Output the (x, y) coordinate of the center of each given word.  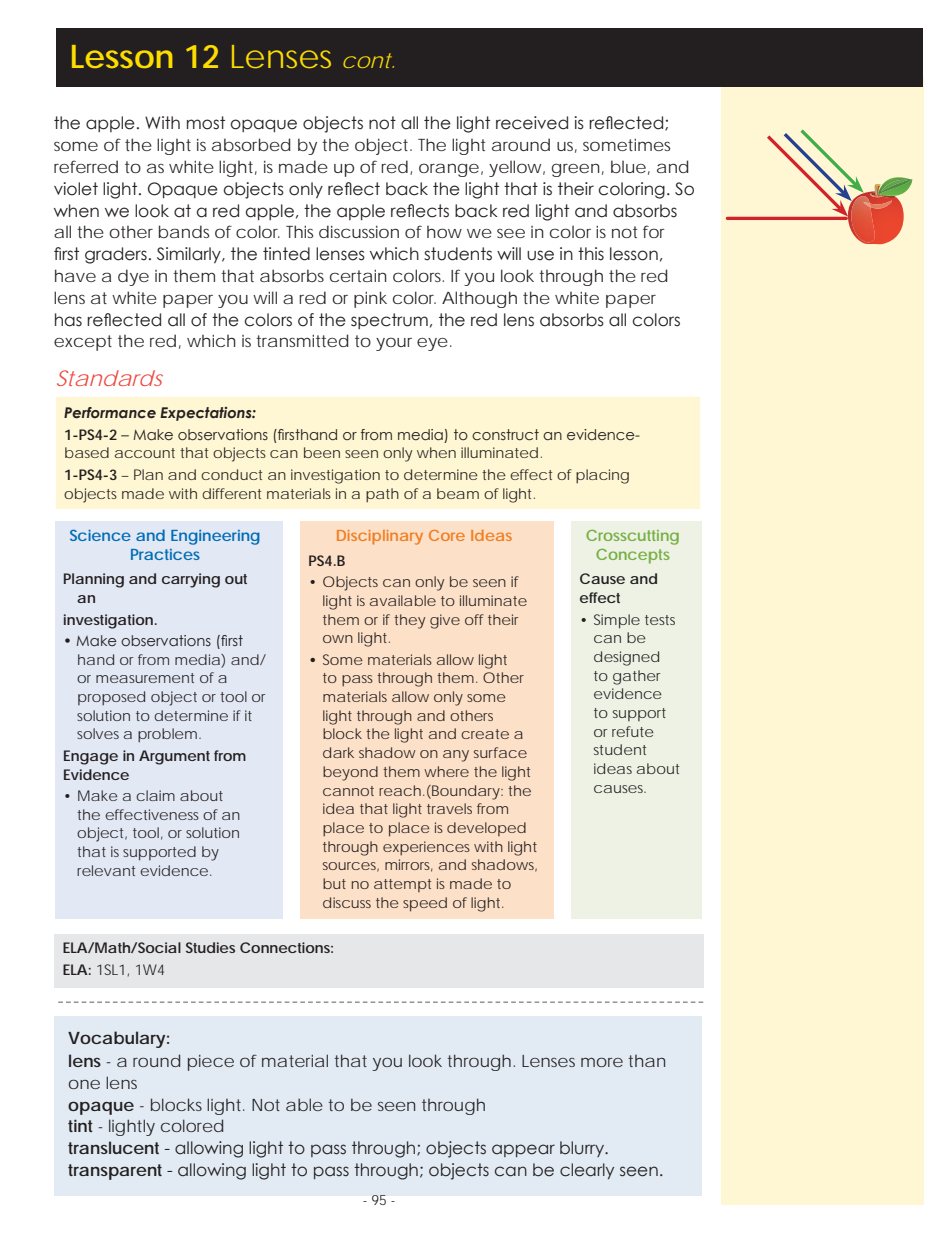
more (602, 1062)
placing (602, 476)
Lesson (122, 56)
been (322, 452)
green (576, 170)
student (620, 749)
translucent (113, 1147)
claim (155, 795)
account (145, 453)
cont (368, 60)
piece (211, 1063)
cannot (348, 791)
